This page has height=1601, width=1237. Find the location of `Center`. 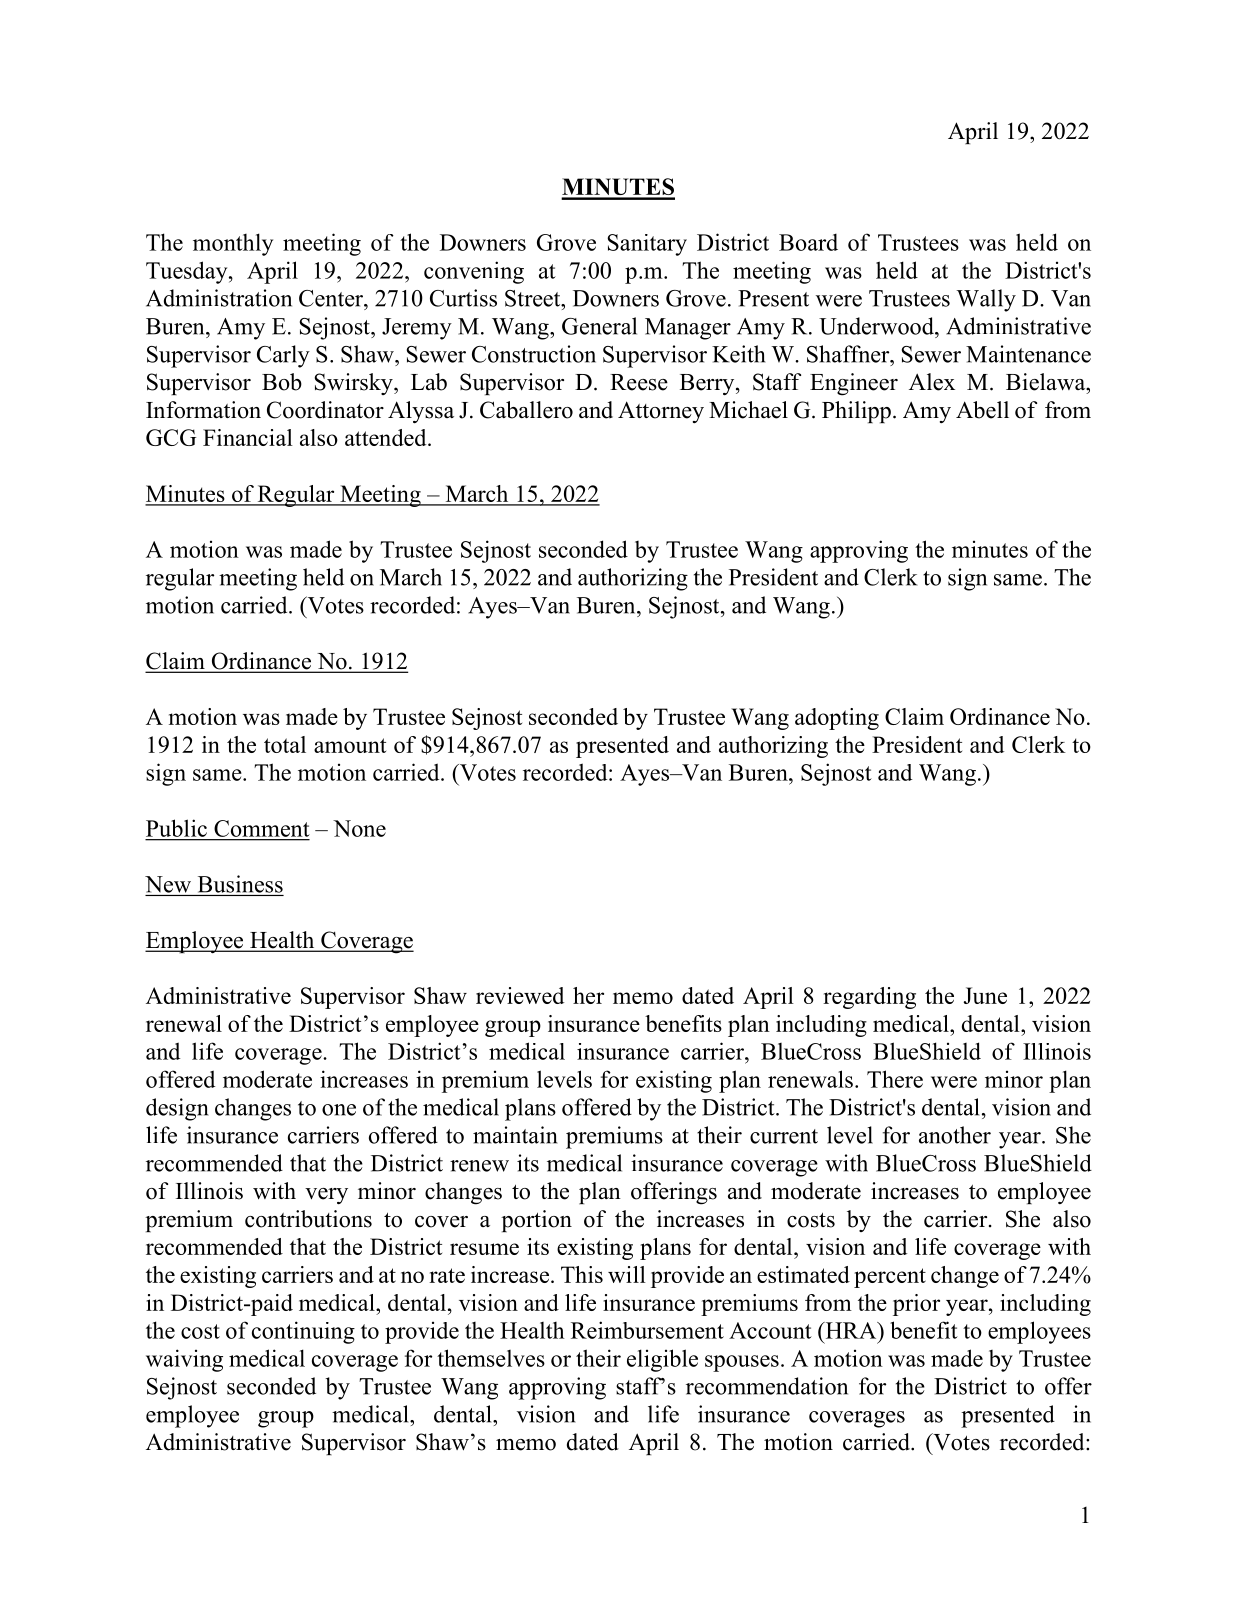

Center is located at coordinates (332, 298).
